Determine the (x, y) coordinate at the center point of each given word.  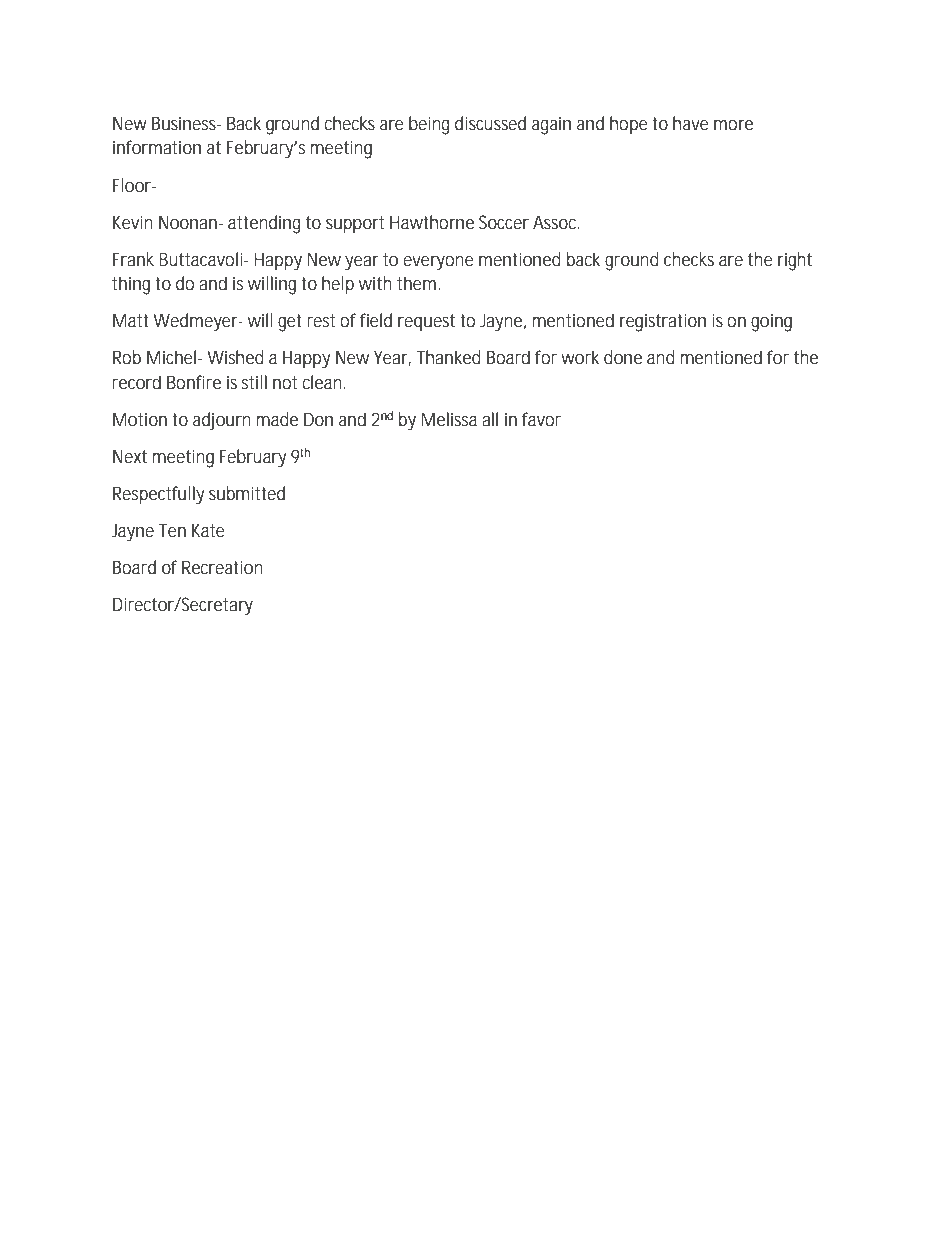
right (795, 261)
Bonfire (194, 382)
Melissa (449, 419)
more (733, 125)
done (623, 357)
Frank (133, 259)
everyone (438, 263)
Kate (208, 530)
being (429, 125)
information (157, 147)
